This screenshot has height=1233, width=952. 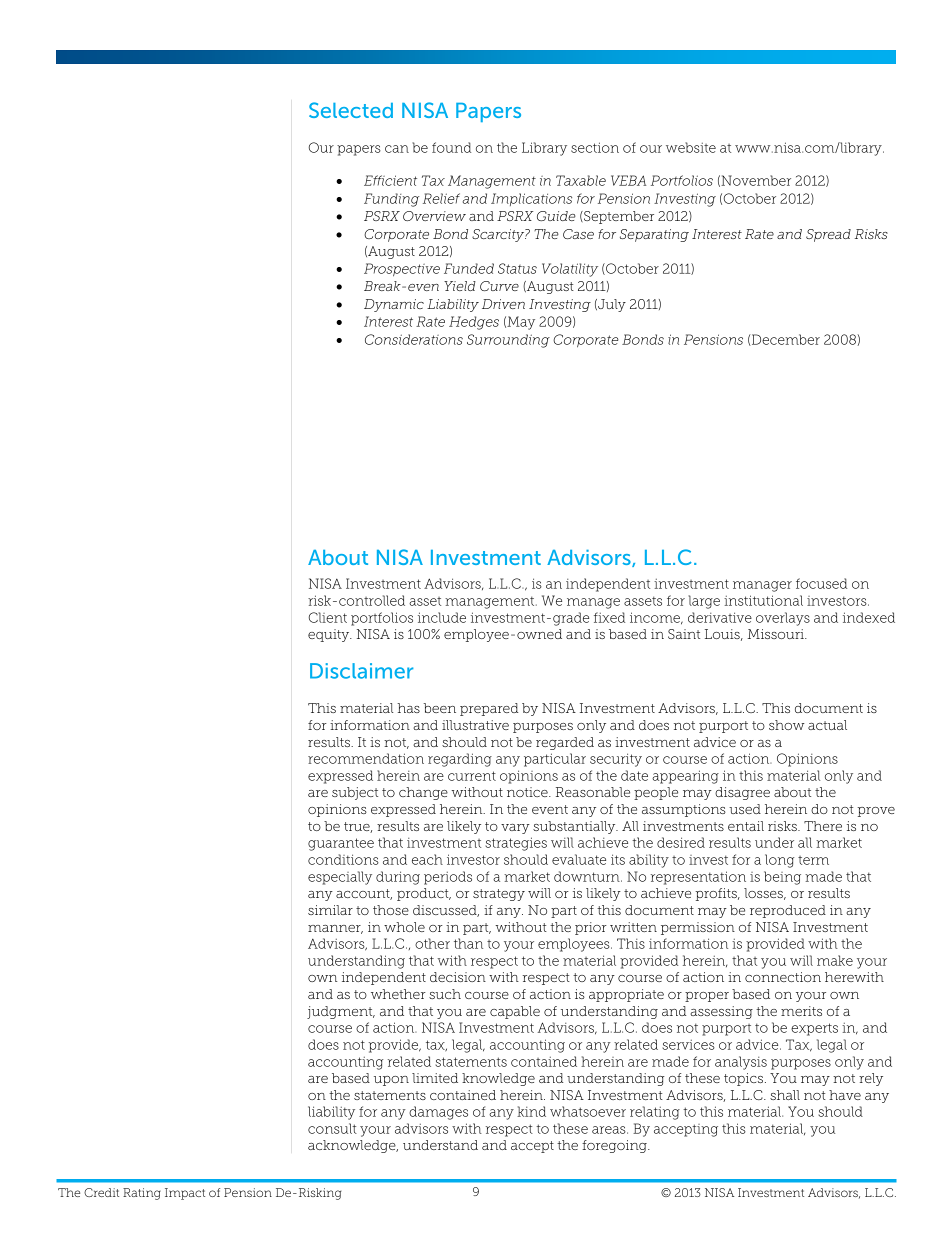 I want to click on kind, so click(x=531, y=1111).
